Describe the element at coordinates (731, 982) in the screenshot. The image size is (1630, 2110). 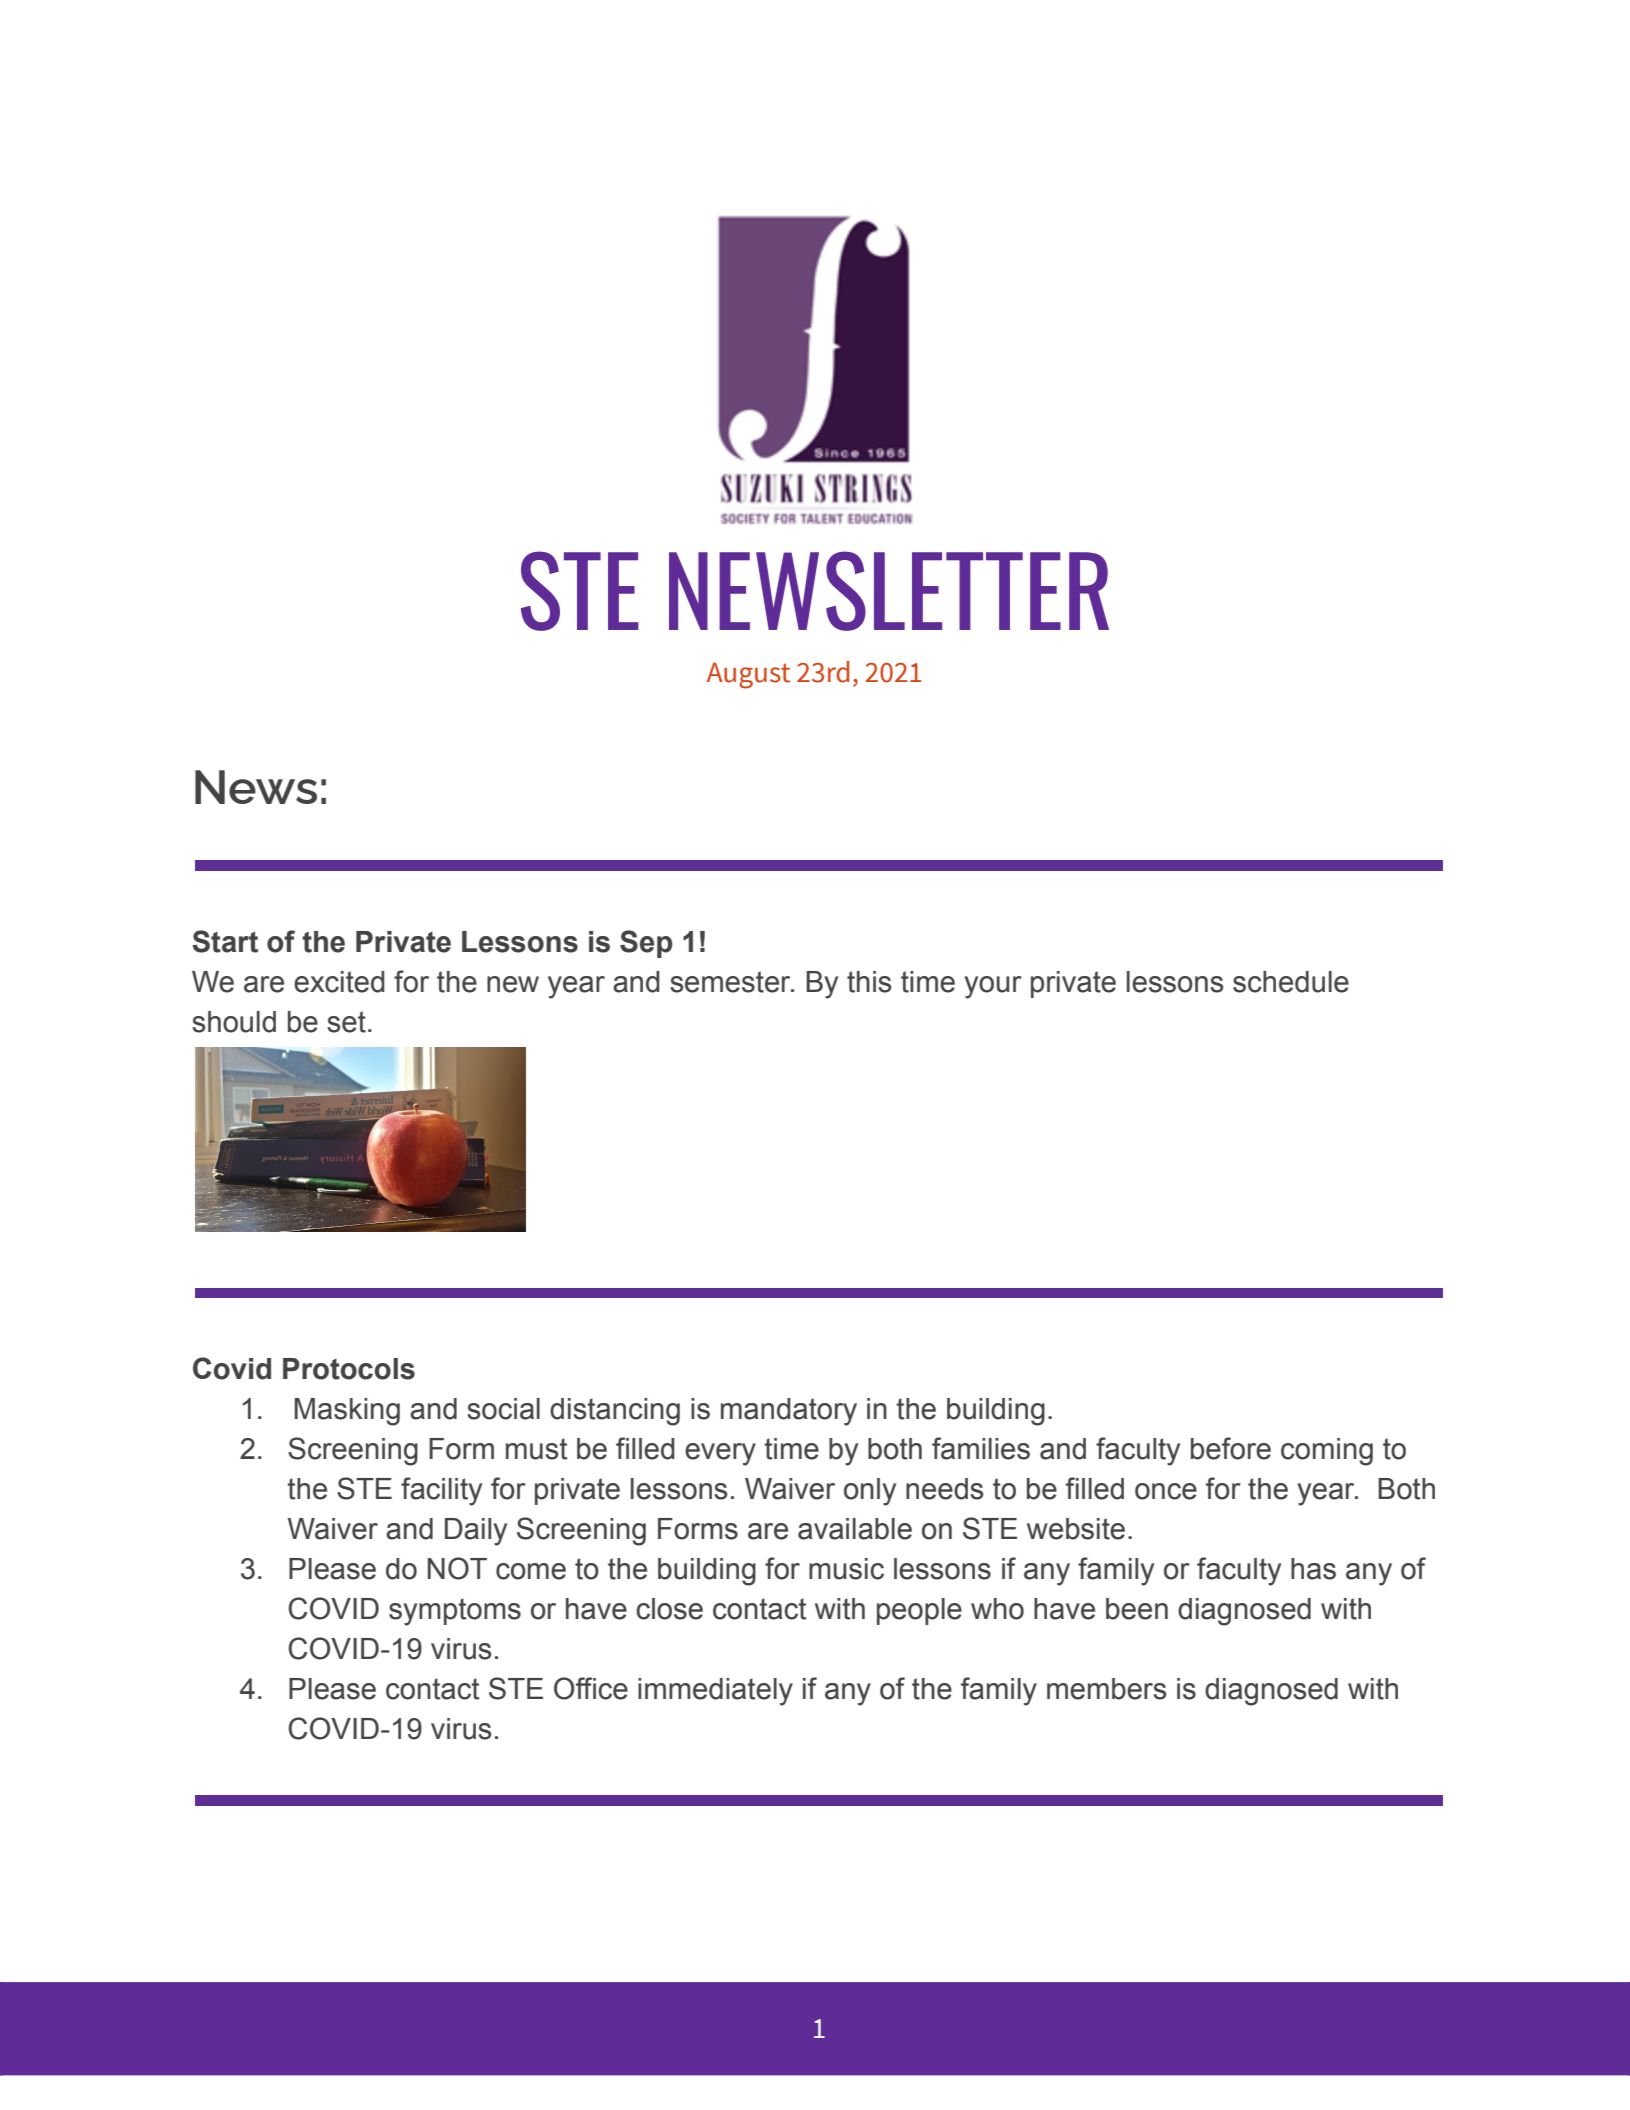
I see `semester` at that location.
